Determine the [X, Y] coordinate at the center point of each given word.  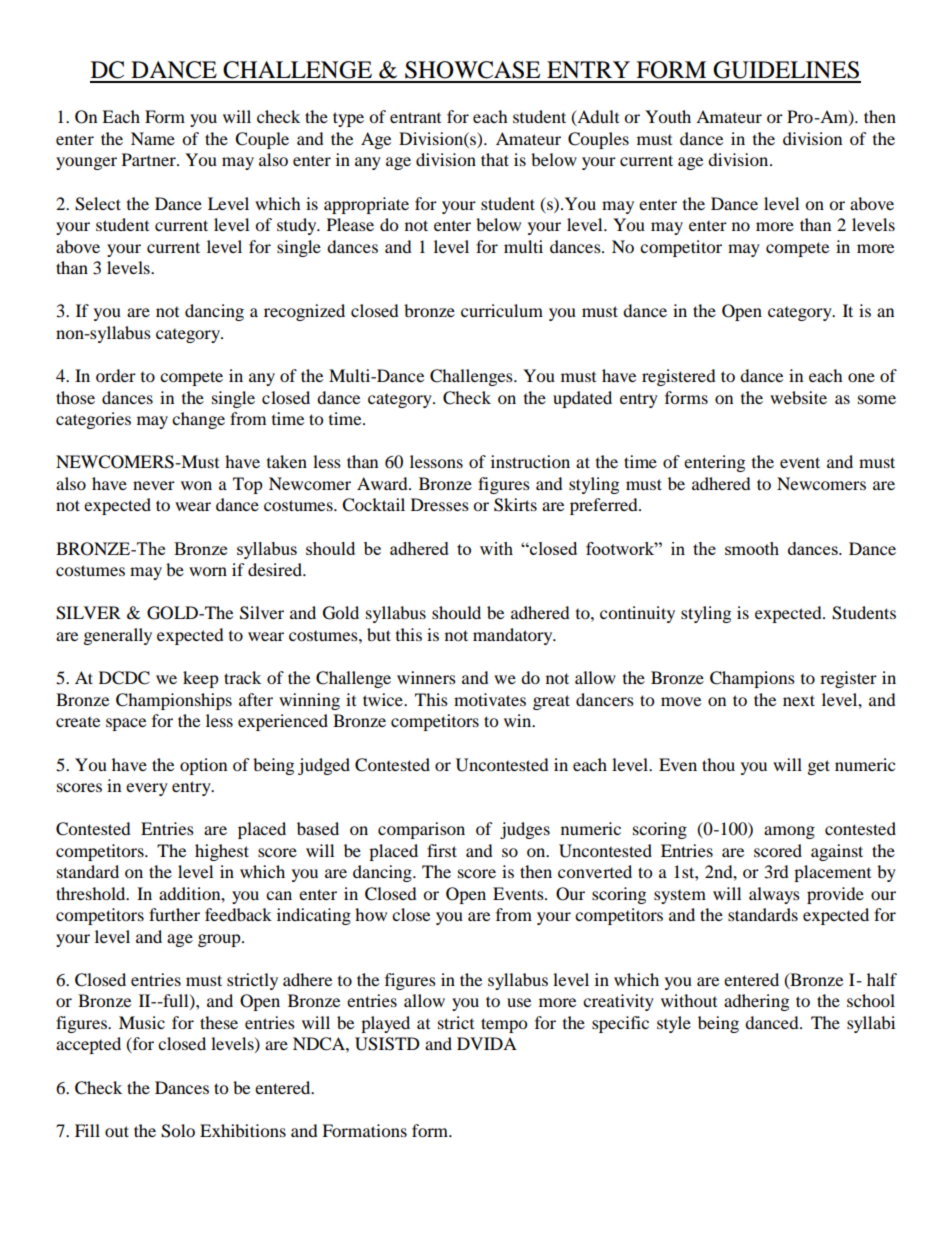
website [798, 397]
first [442, 850]
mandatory [514, 636]
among [789, 832]
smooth [752, 548]
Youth [668, 116]
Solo [178, 1131]
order [116, 375]
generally [118, 636]
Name [153, 138]
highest [222, 852]
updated [582, 399]
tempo [504, 1025]
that [495, 159]
